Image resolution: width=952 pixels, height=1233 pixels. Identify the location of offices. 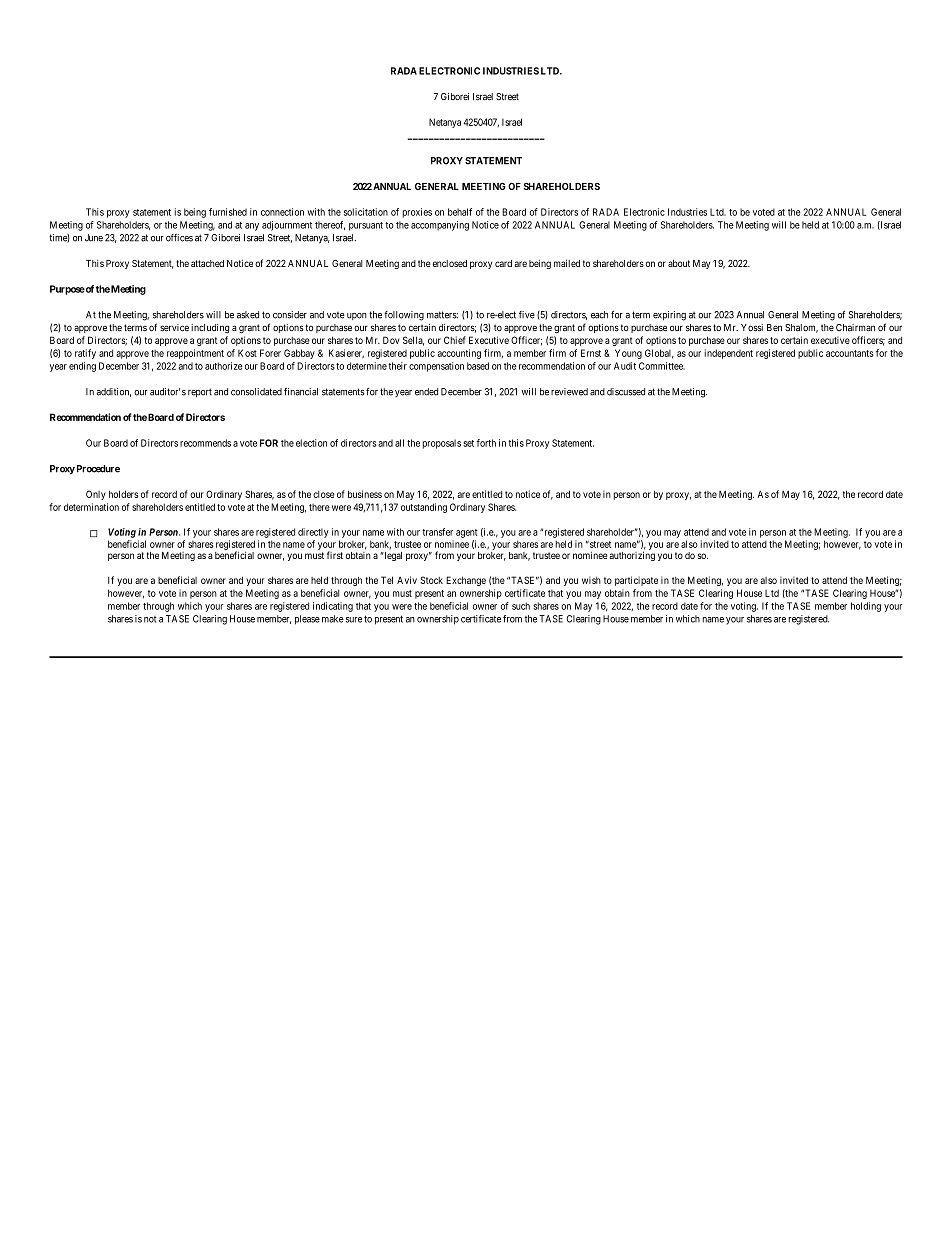
(179, 238).
